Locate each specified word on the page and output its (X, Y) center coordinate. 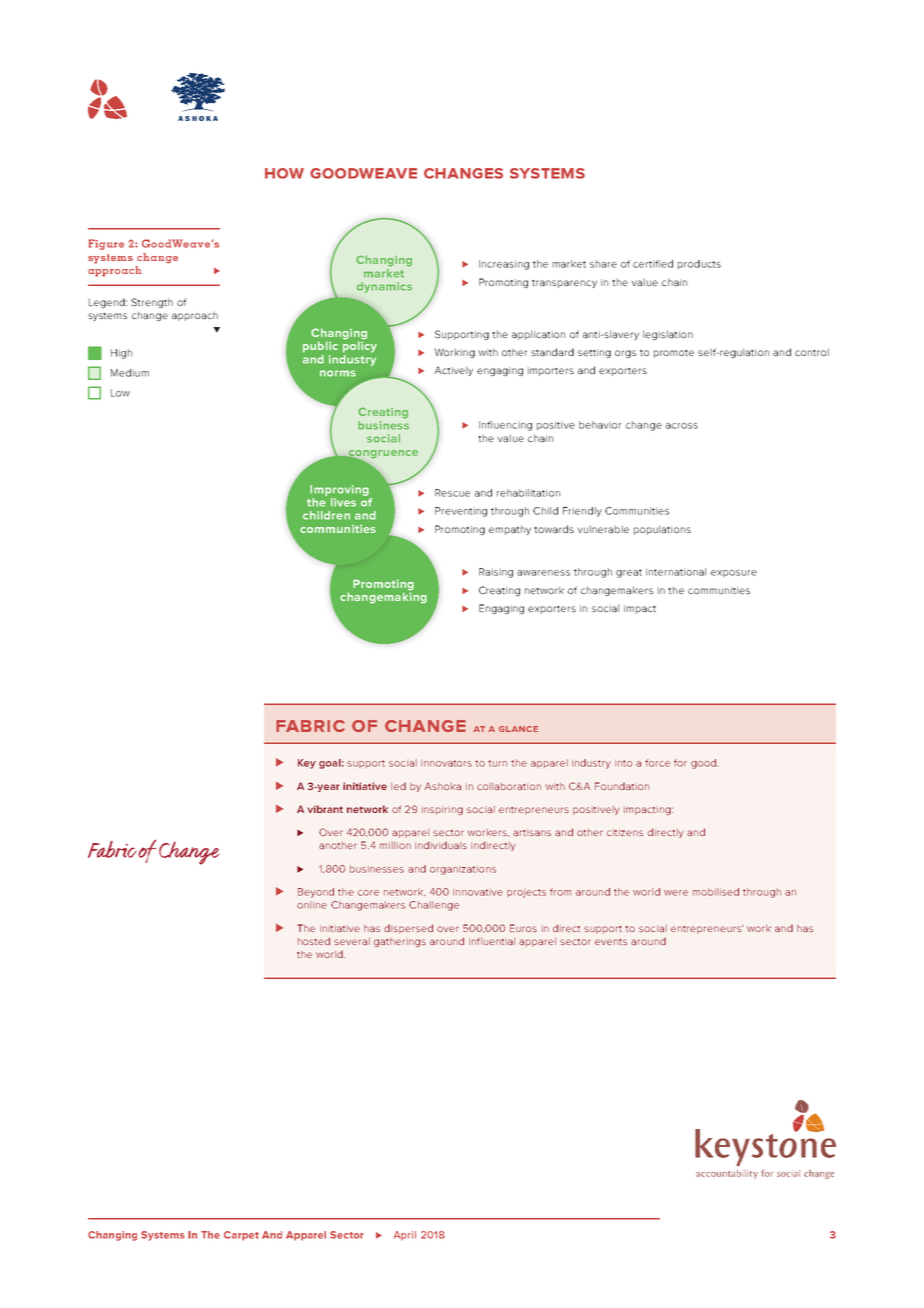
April (405, 1235)
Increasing (504, 265)
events (611, 942)
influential (492, 941)
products (699, 265)
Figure (106, 244)
